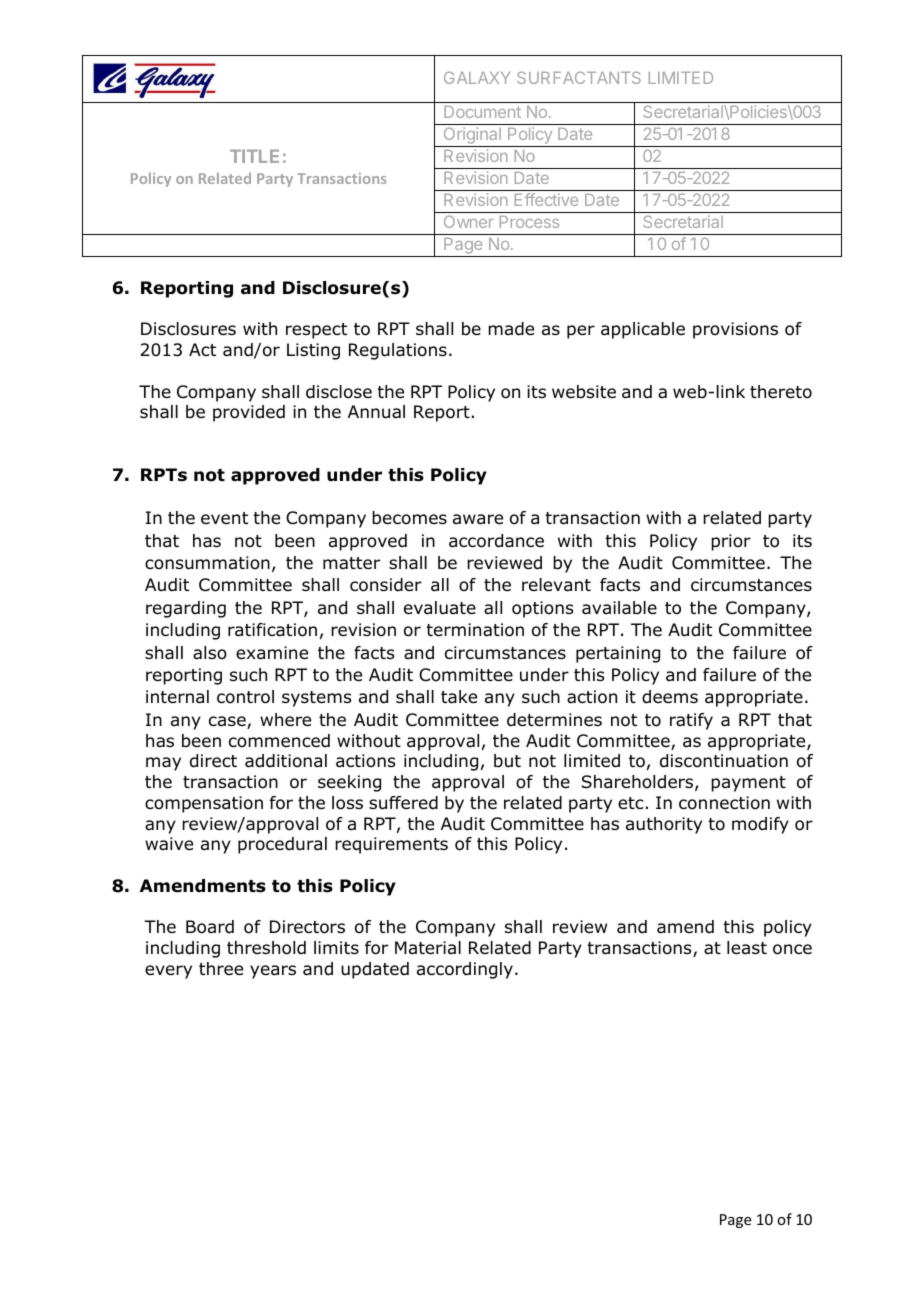 This image has height=1308, width=924. What do you see at coordinates (465, 970) in the image?
I see `accordingly` at bounding box center [465, 970].
